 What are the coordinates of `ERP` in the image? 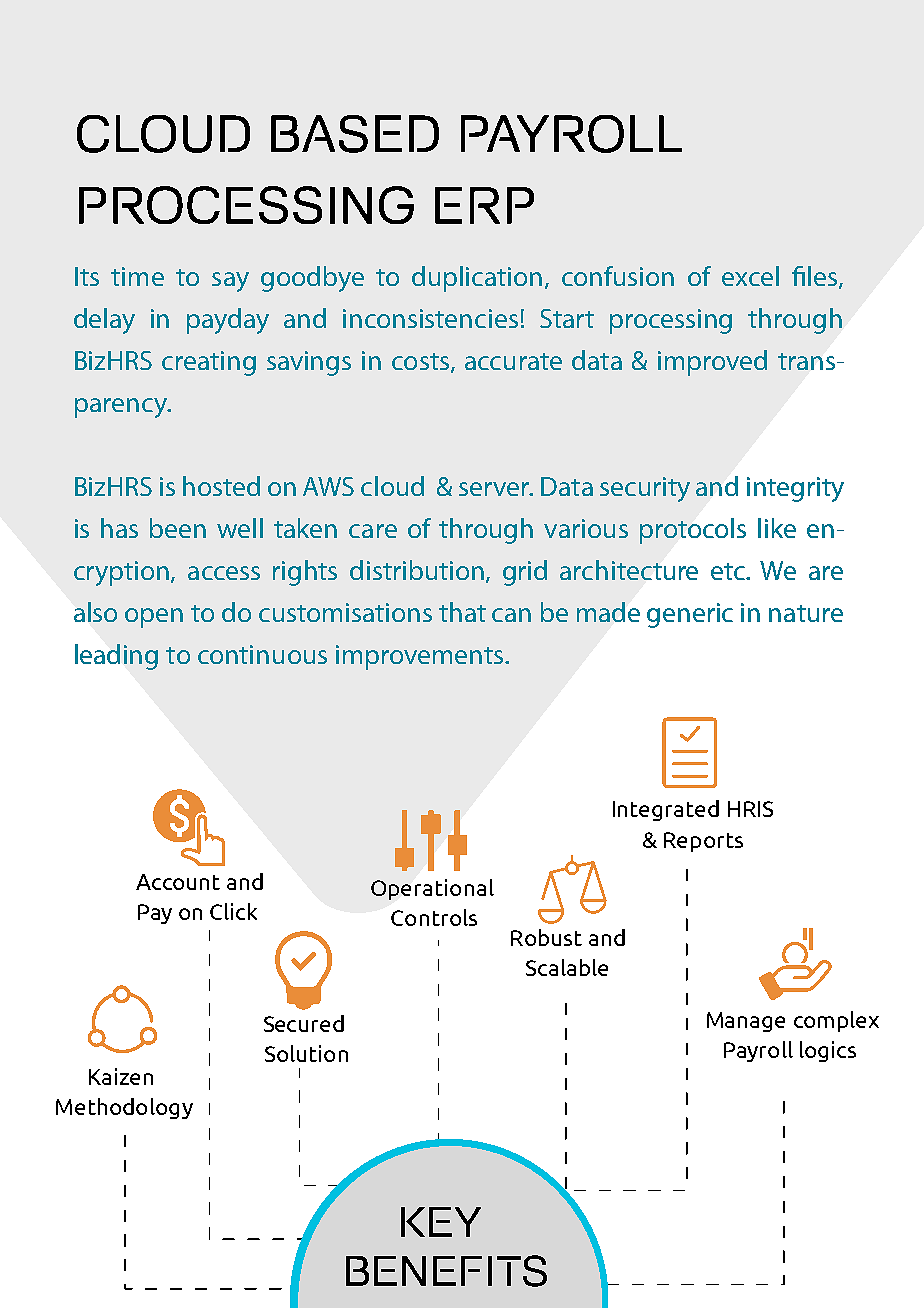 It's located at (484, 205).
